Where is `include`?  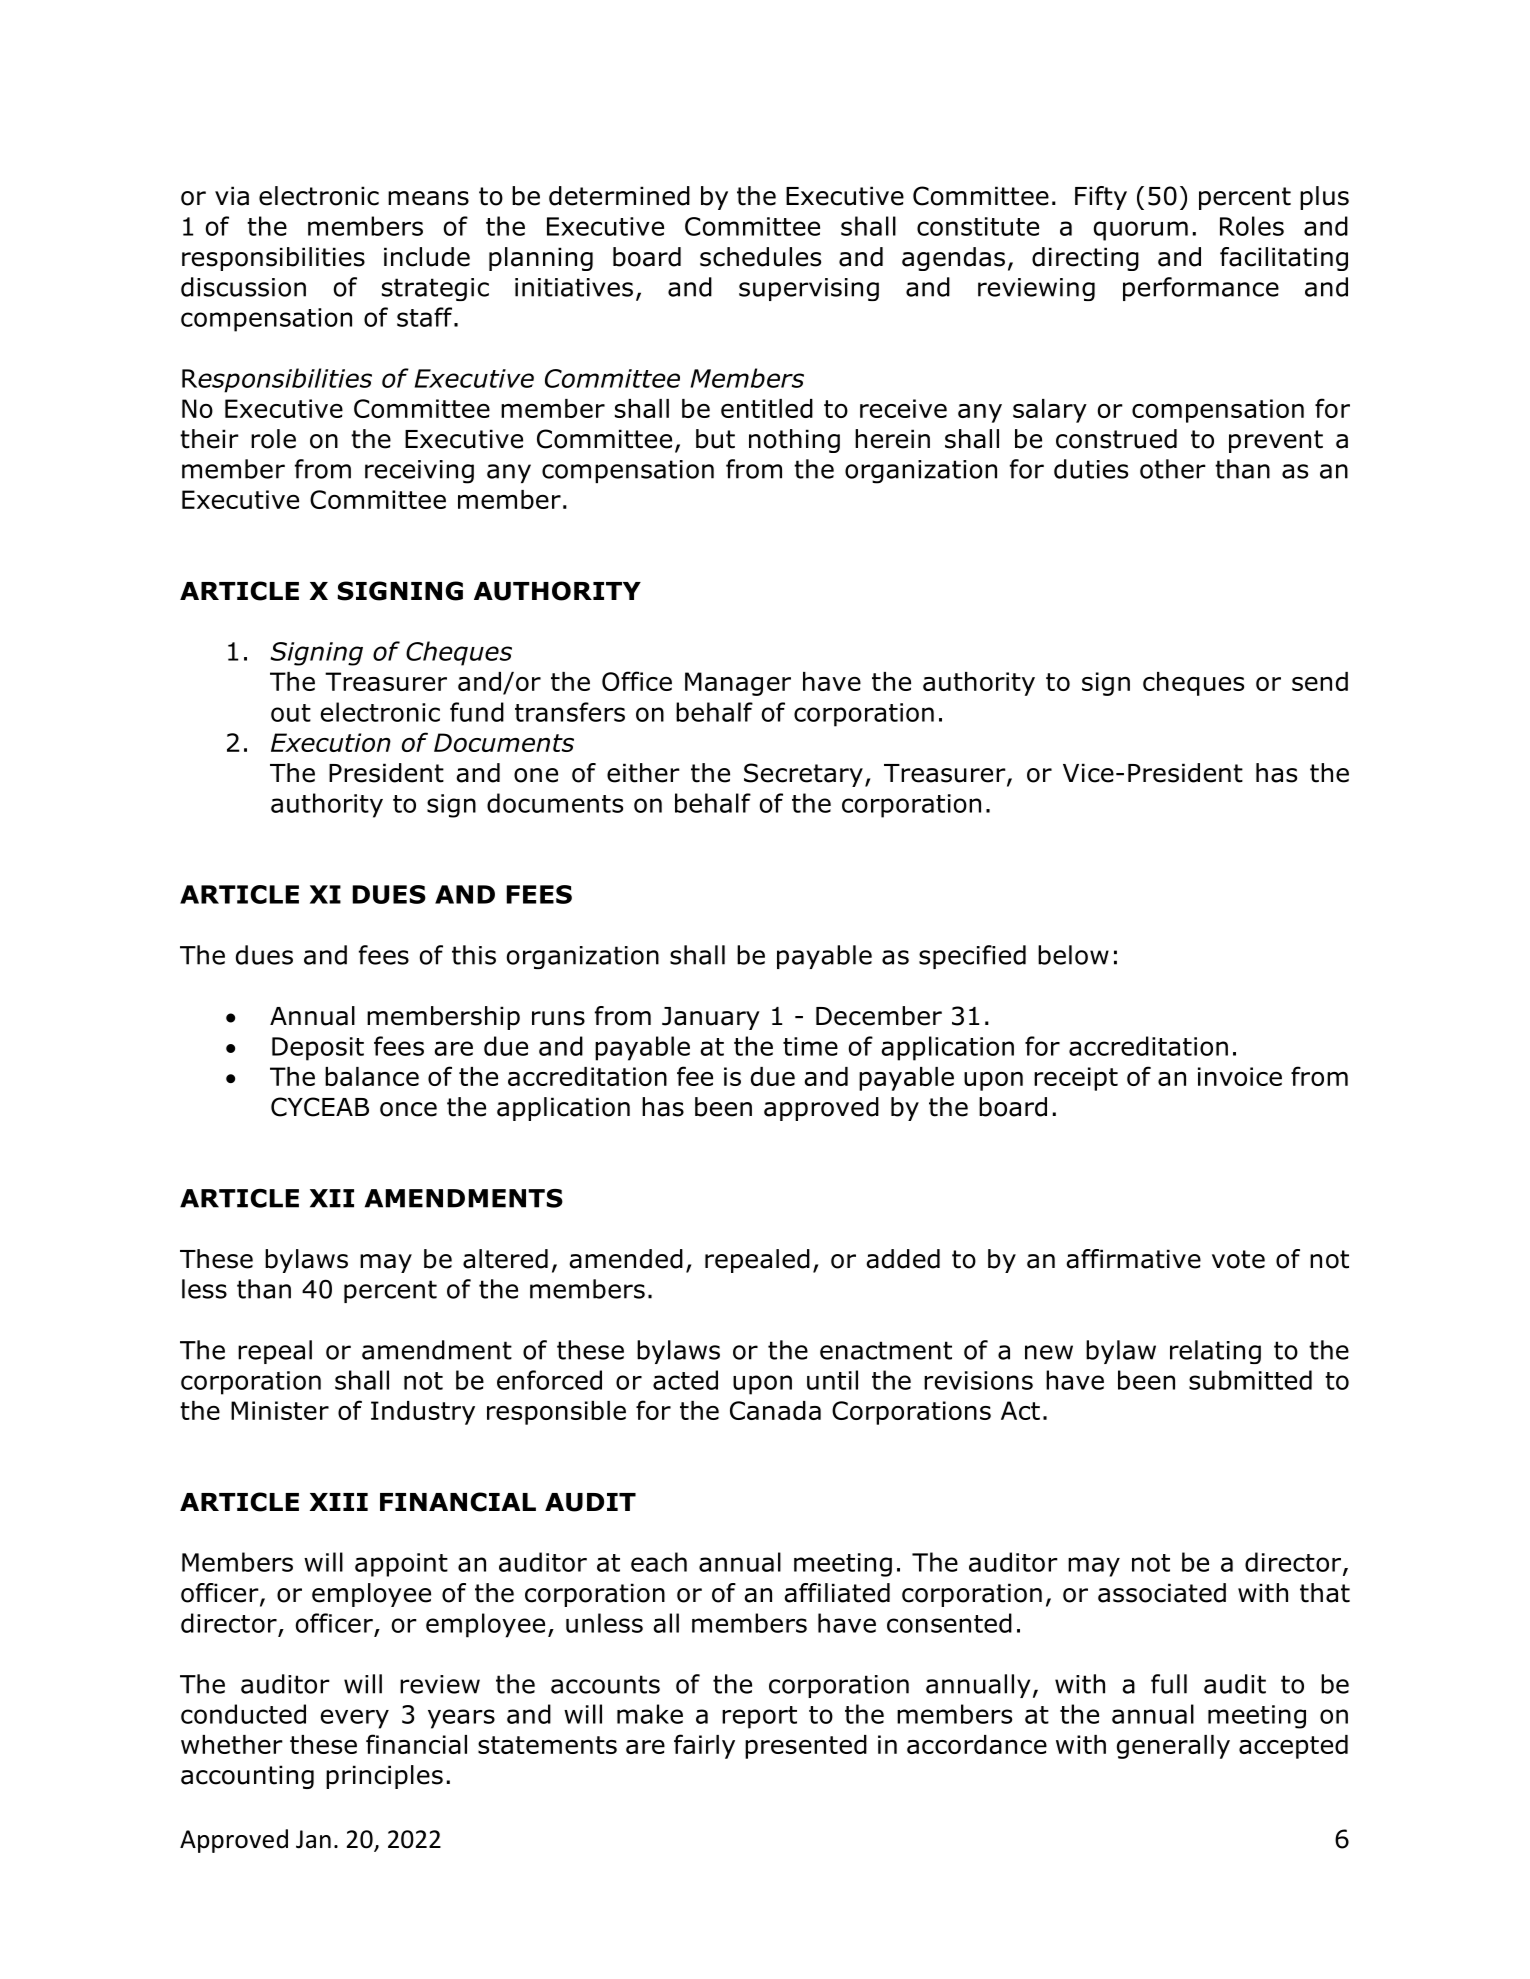
include is located at coordinates (427, 257).
